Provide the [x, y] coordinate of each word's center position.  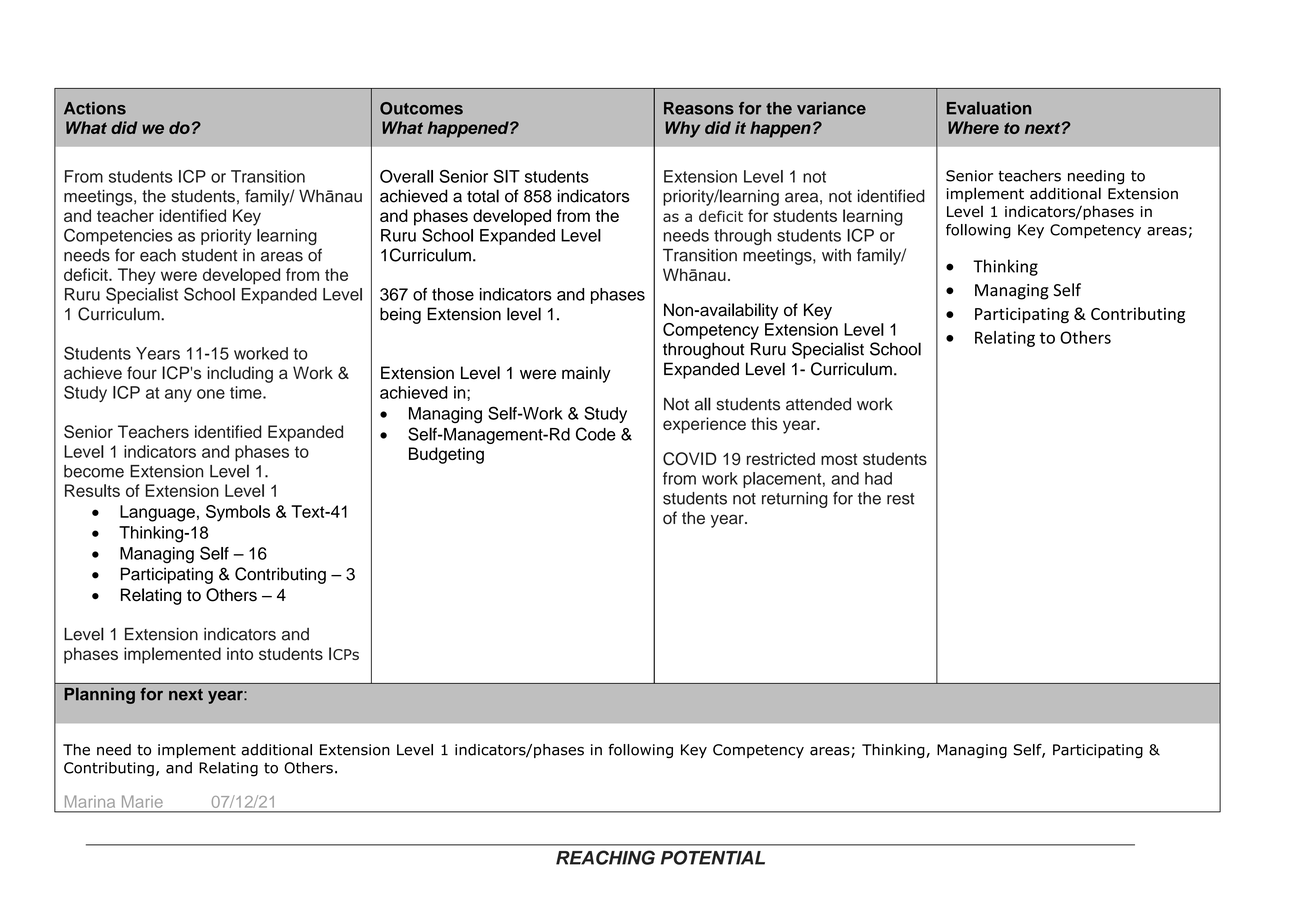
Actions [95, 108]
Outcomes [421, 108]
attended [818, 404]
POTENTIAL [713, 857]
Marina [90, 801]
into [240, 653]
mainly [586, 374]
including [240, 374]
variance [831, 108]
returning [795, 500]
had [878, 478]
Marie [142, 801]
